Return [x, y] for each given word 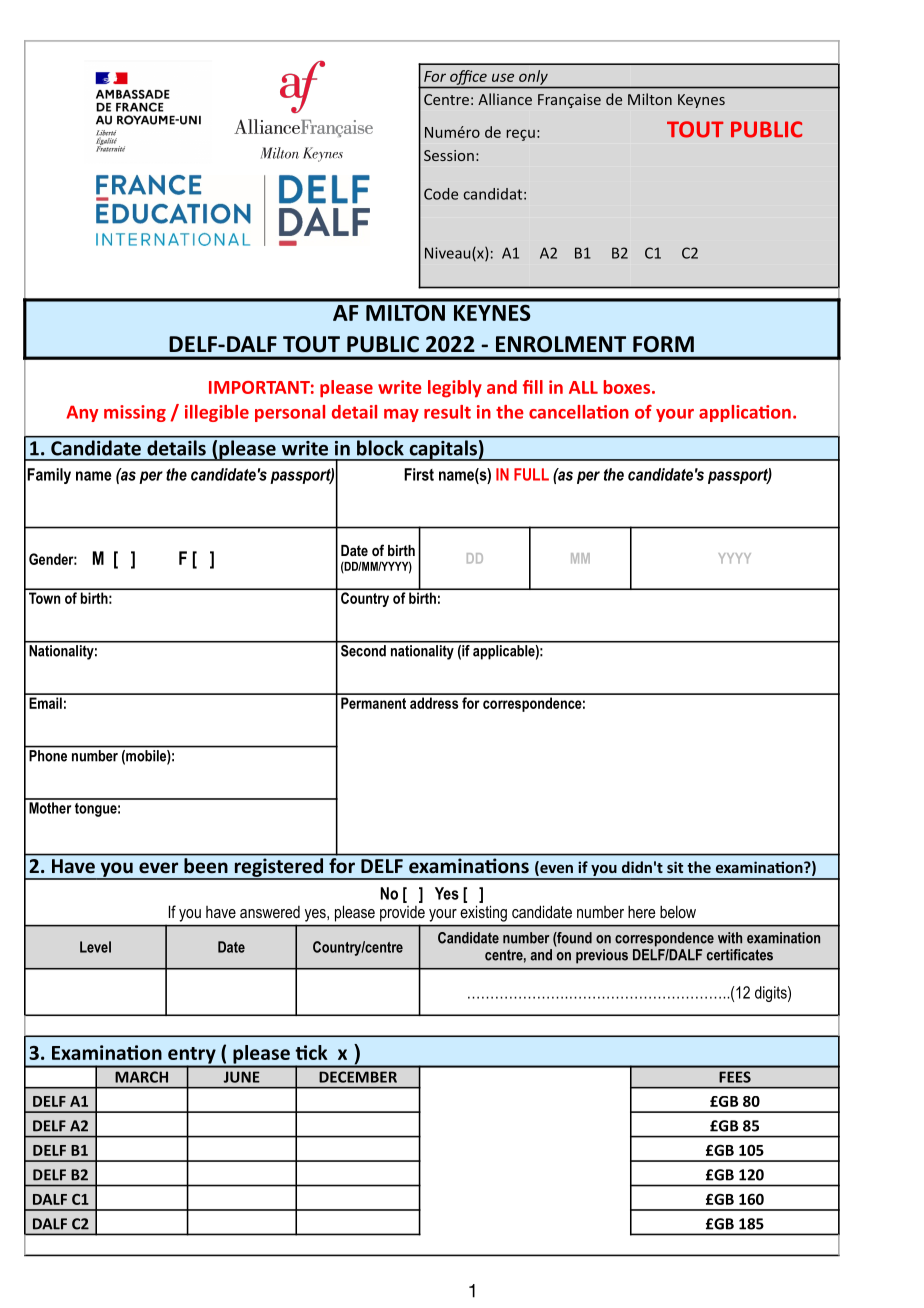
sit [675, 867]
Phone [48, 756]
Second [363, 649]
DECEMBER [358, 1077]
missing [135, 413]
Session [449, 155]
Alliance [505, 99]
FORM [663, 344]
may [401, 415]
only [533, 77]
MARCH [141, 1077]
